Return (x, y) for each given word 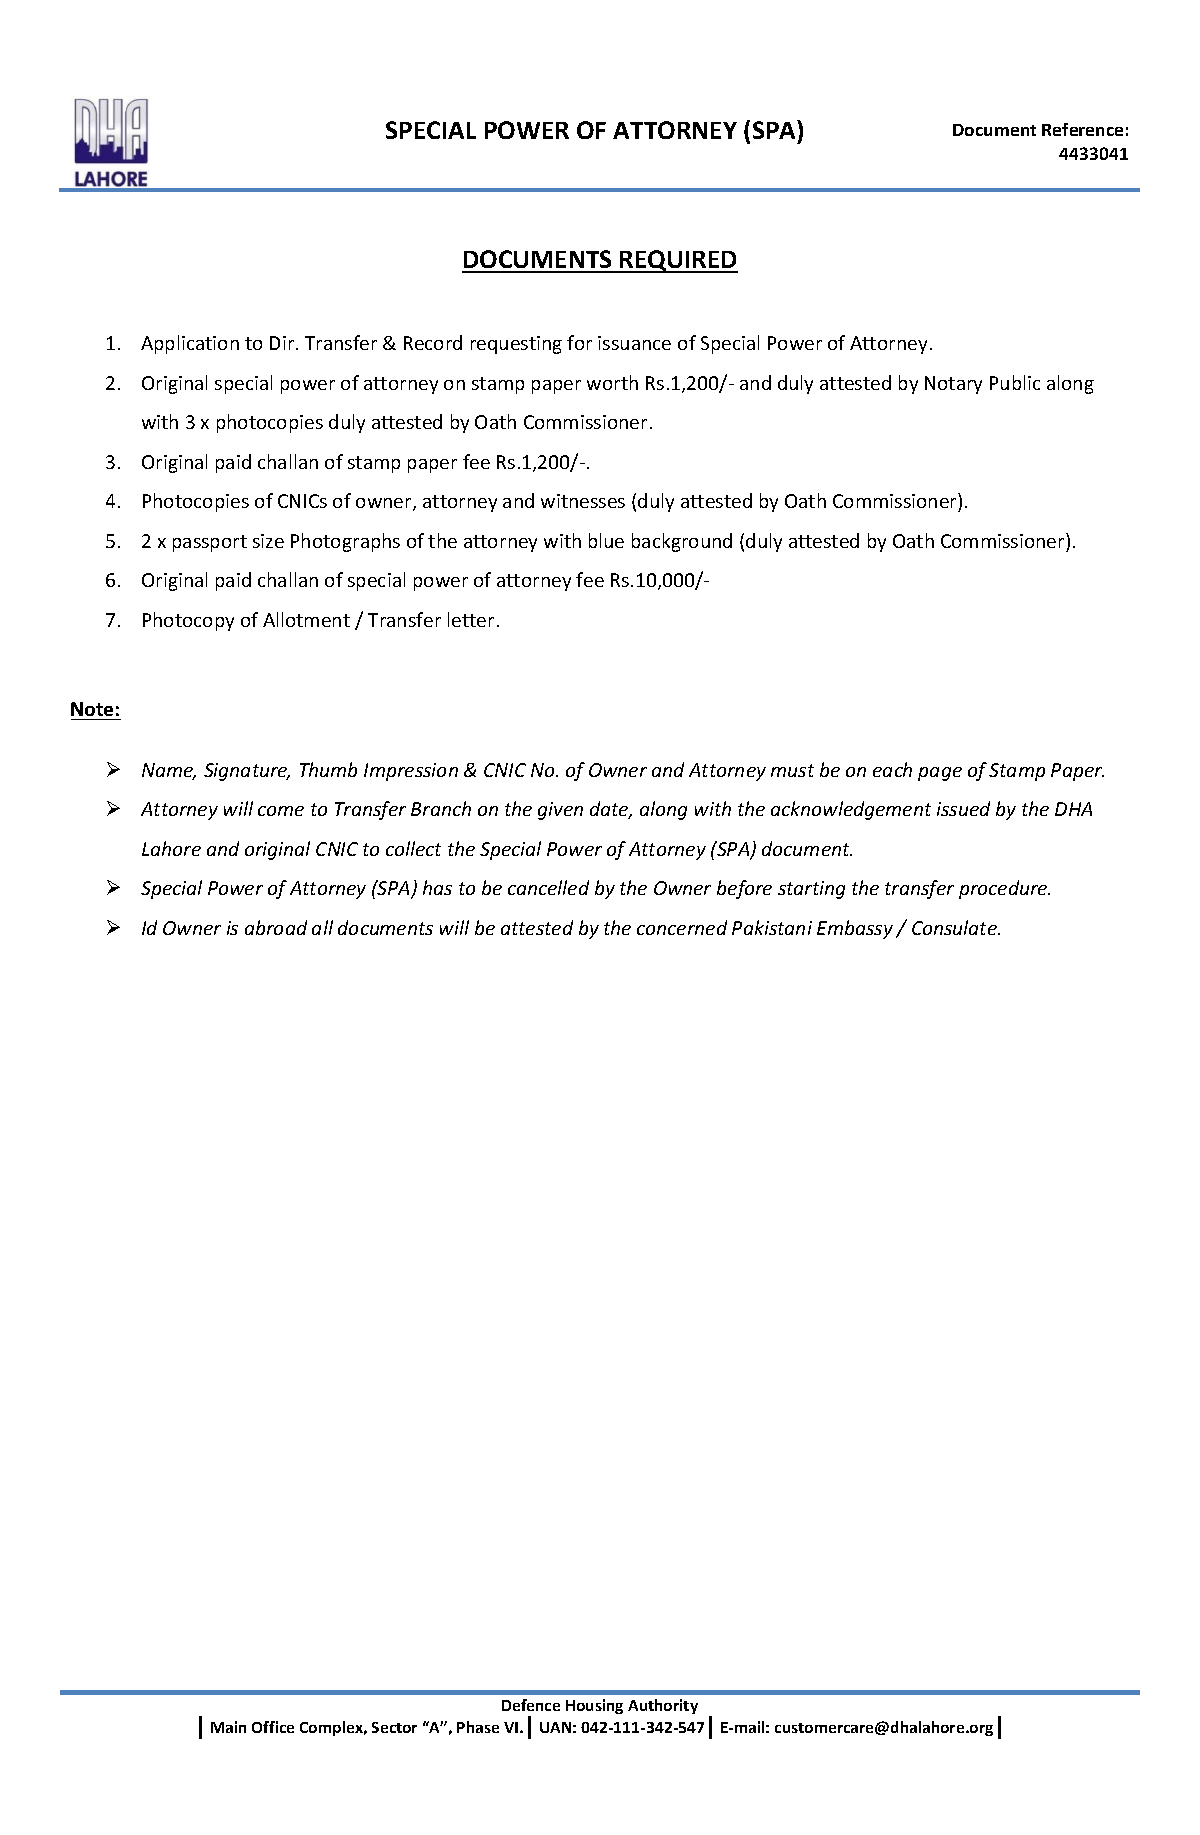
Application (190, 344)
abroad (276, 927)
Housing (594, 1706)
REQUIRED (678, 261)
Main (228, 1727)
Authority (663, 1706)
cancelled (548, 887)
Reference (1082, 129)
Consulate (955, 927)
